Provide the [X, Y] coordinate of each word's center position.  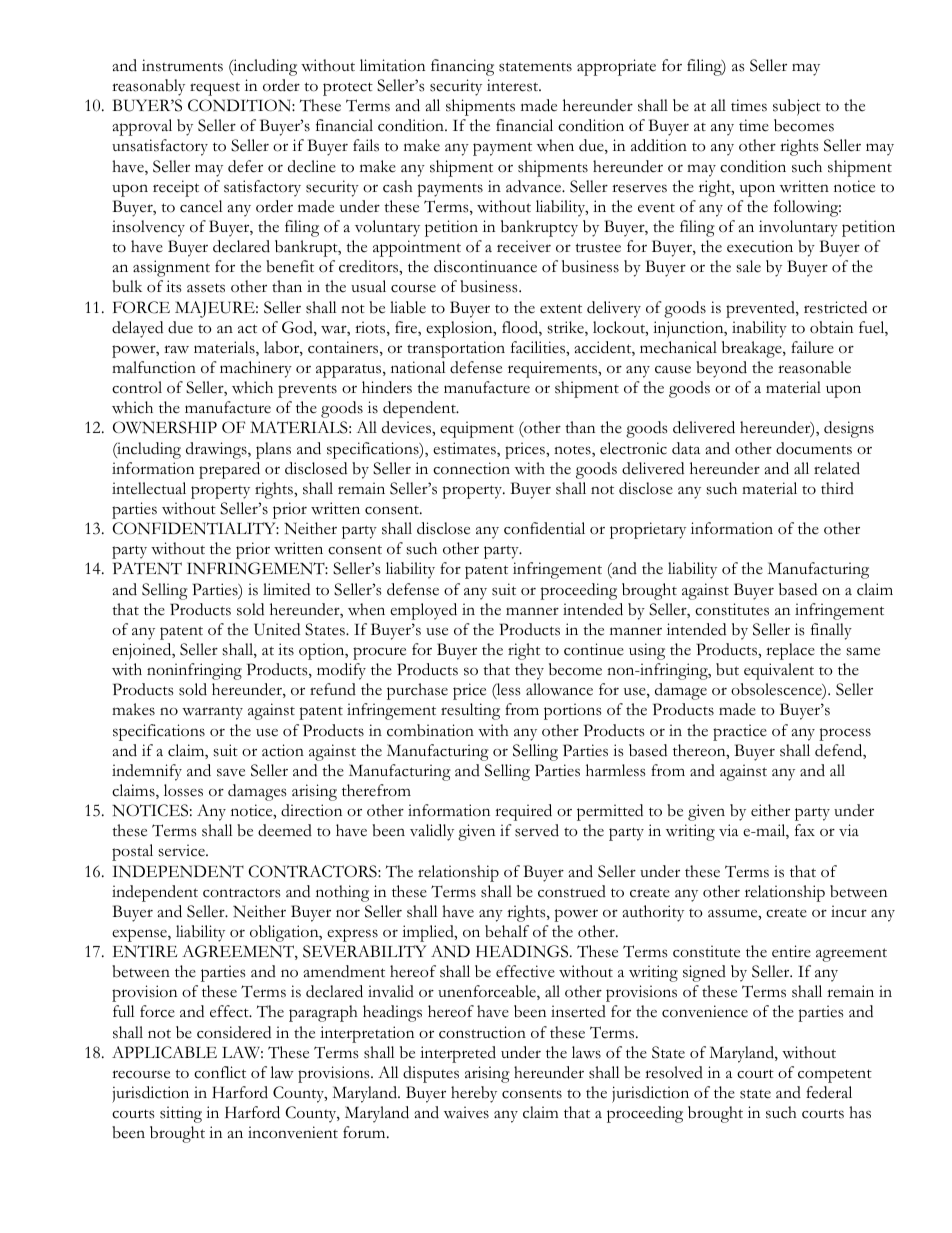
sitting [181, 1114]
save [231, 772]
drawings [217, 450]
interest [514, 85]
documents [814, 448]
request [215, 89]
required [523, 812]
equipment [477, 429]
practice [740, 732]
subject [797, 107]
